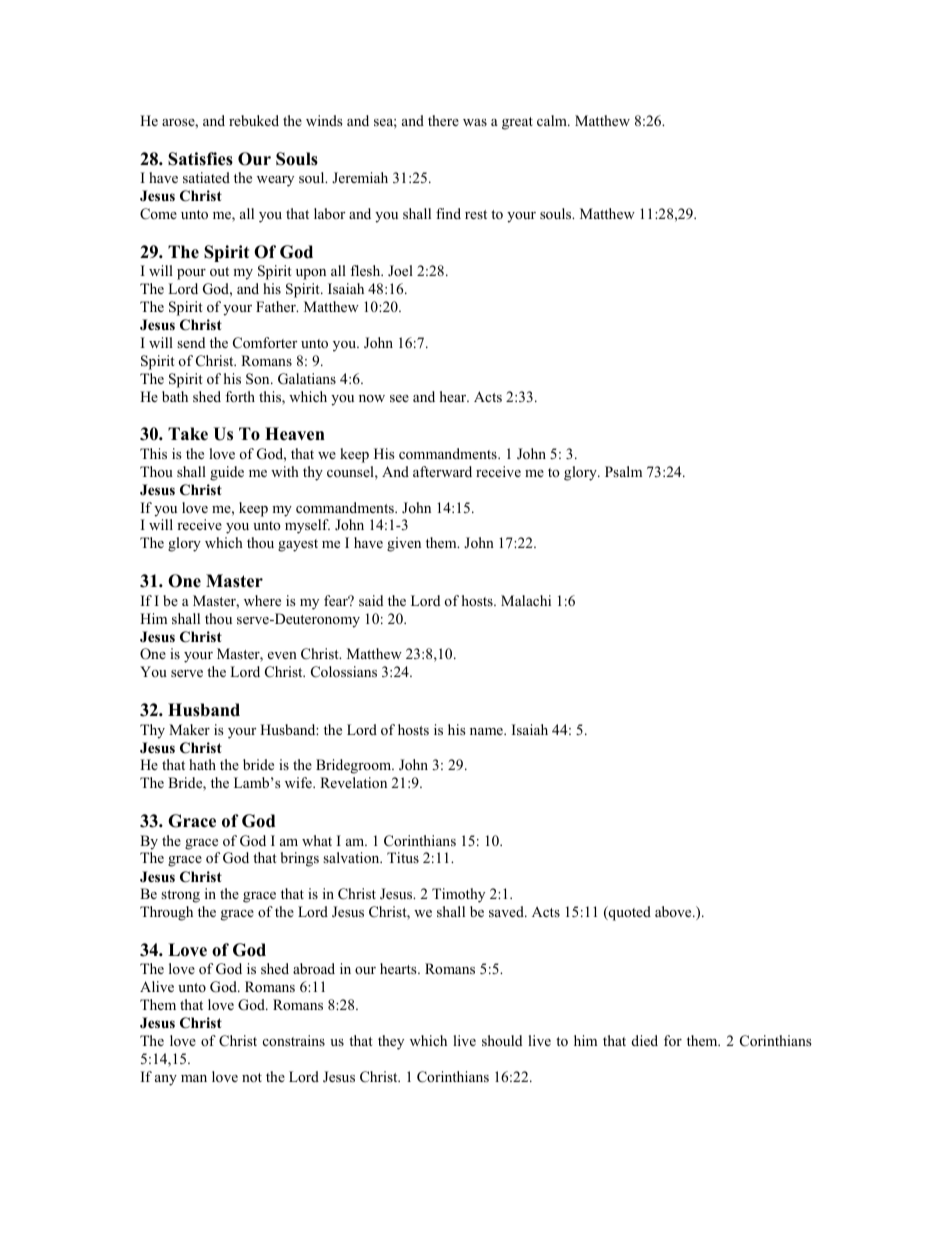 The width and height of the page is (952, 1233). What do you see at coordinates (262, 600) in the page?
I see `where` at bounding box center [262, 600].
